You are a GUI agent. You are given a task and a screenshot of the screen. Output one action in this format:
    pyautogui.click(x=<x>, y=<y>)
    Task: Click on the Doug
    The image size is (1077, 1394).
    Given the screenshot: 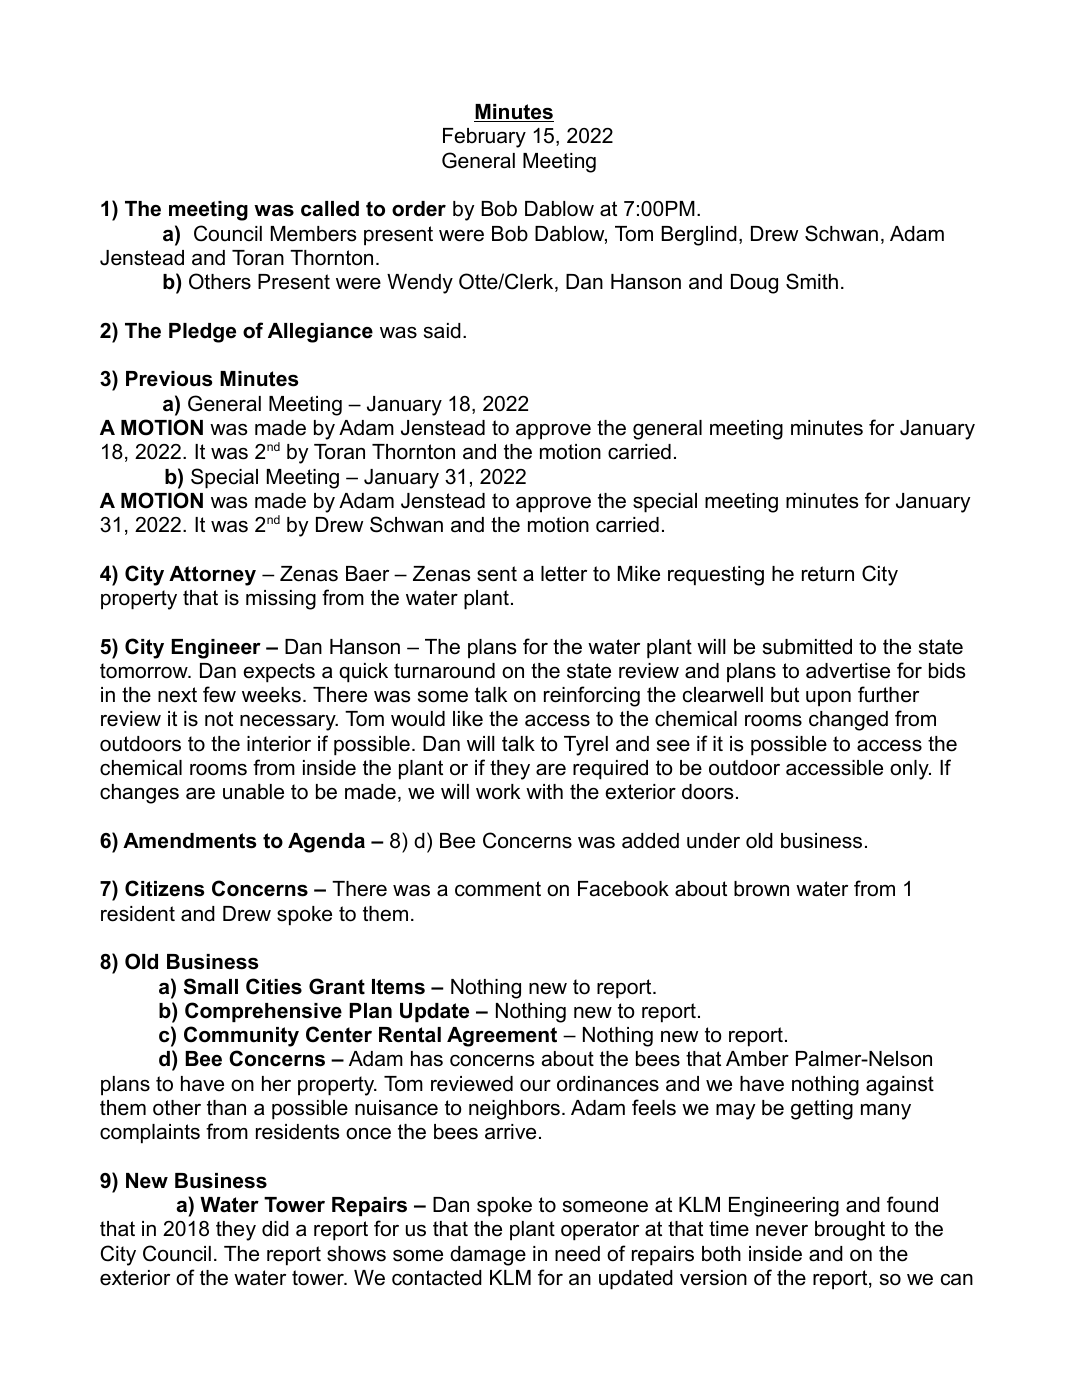 What is the action you would take?
    pyautogui.click(x=754, y=284)
